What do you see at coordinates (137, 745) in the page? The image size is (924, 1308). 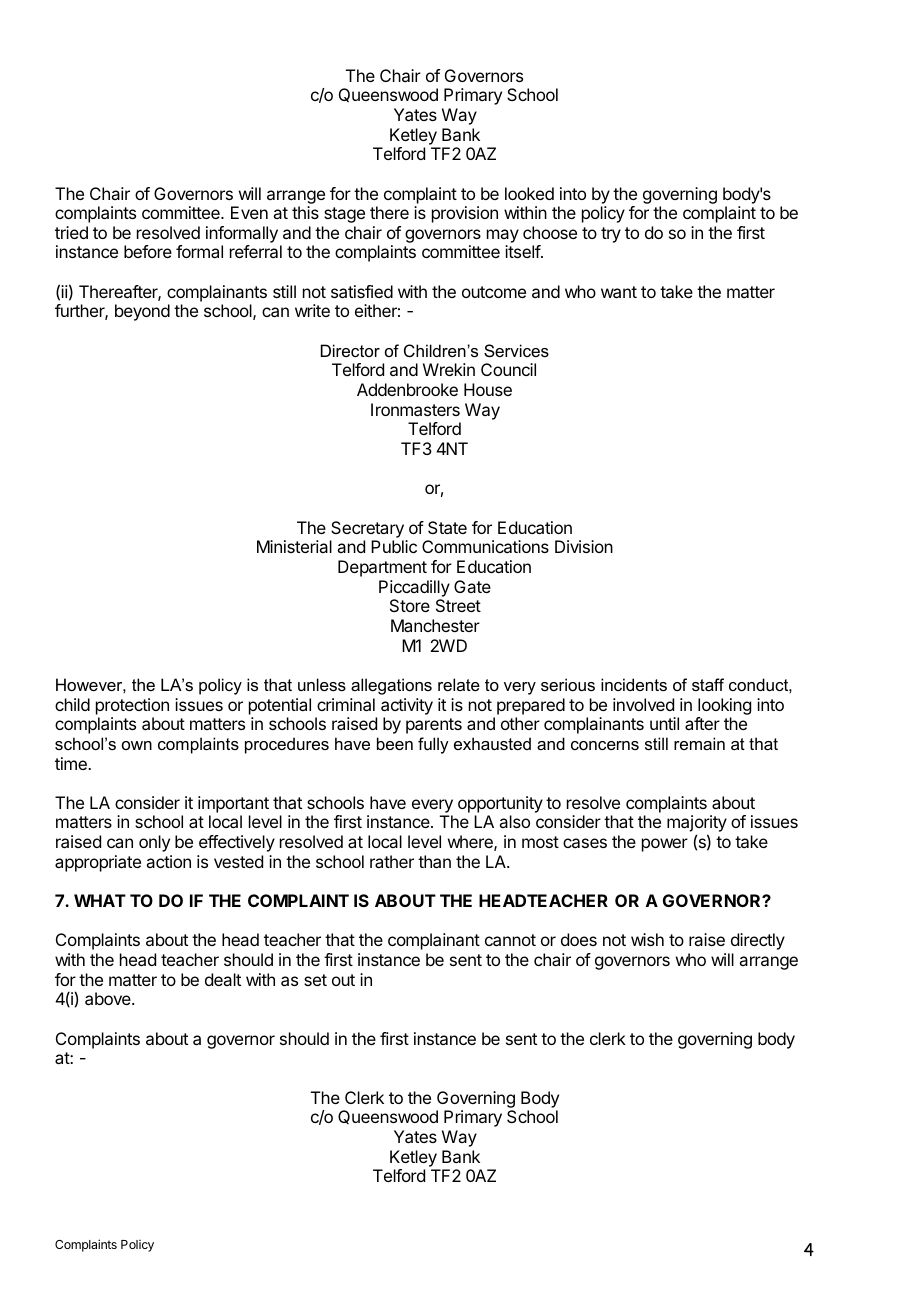 I see `own` at bounding box center [137, 745].
